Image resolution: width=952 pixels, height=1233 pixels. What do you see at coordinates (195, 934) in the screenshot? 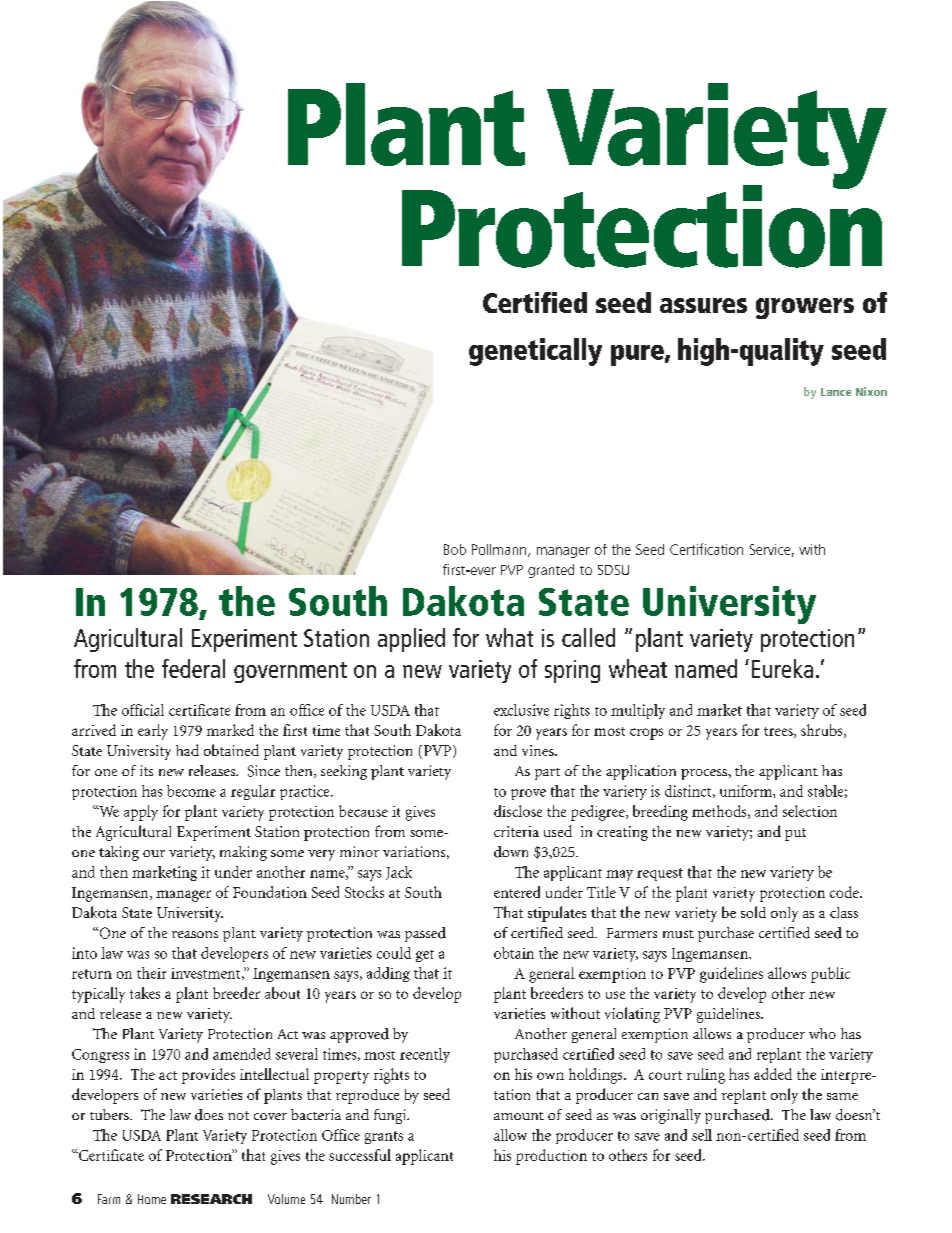
I see `reasons` at bounding box center [195, 934].
